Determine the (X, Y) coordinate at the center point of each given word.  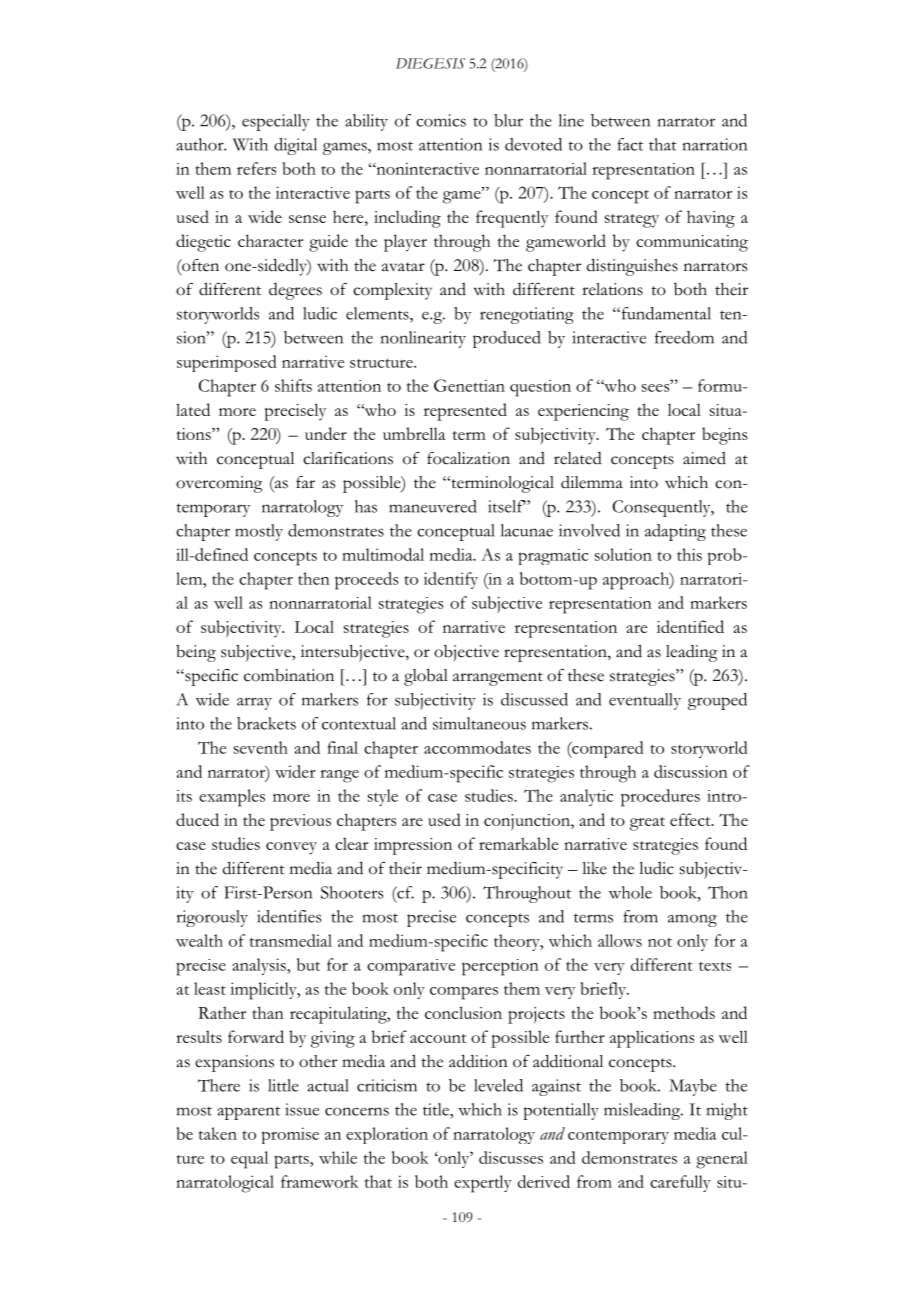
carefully (680, 1183)
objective (466, 653)
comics (441, 120)
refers (256, 168)
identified (690, 626)
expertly (483, 1184)
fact (630, 144)
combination (289, 675)
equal (249, 1160)
